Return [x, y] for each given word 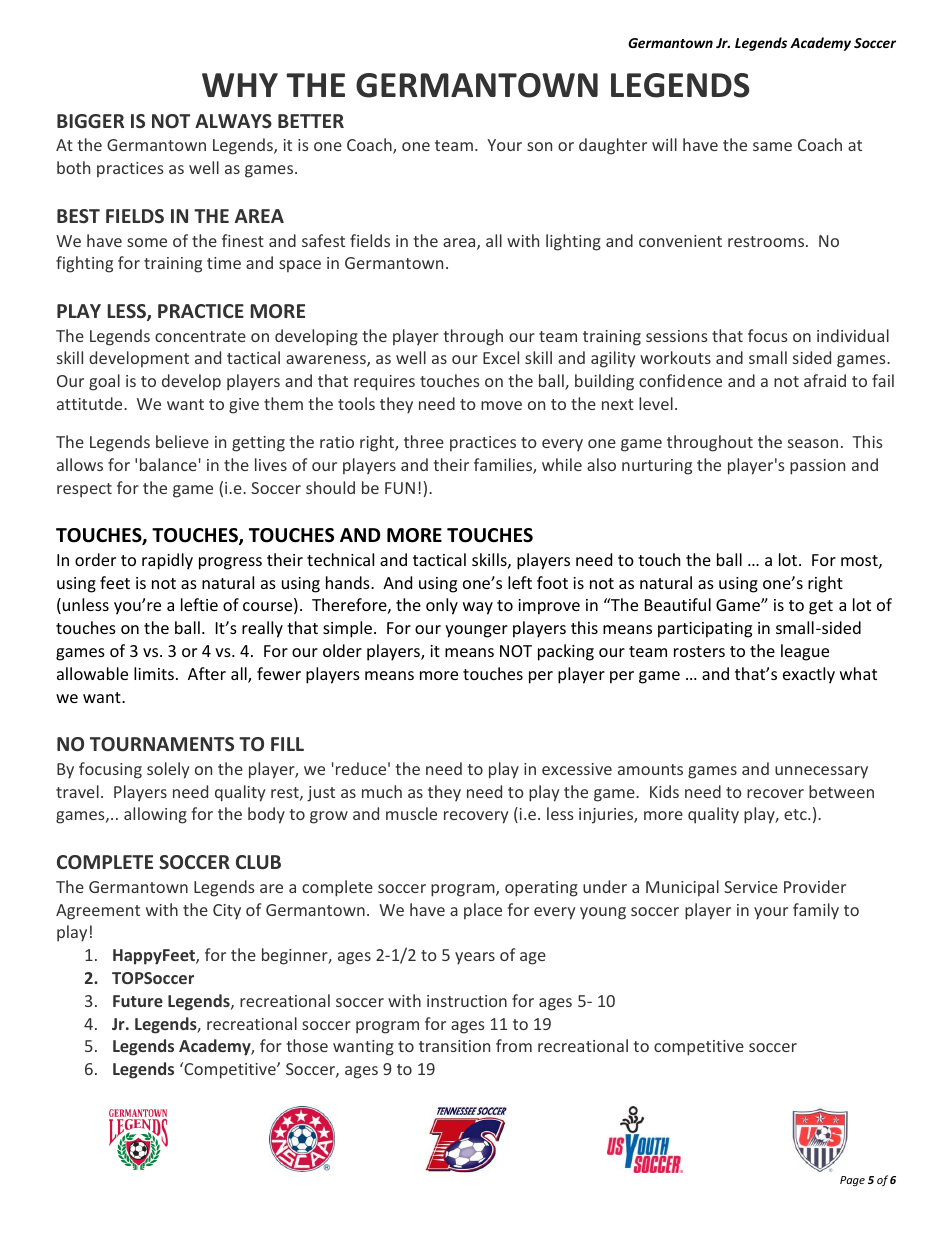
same [772, 146]
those [307, 1045]
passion [817, 467]
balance [168, 464]
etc [796, 814]
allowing [155, 815]
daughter [613, 146]
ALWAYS [233, 121]
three [424, 441]
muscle [411, 813]
